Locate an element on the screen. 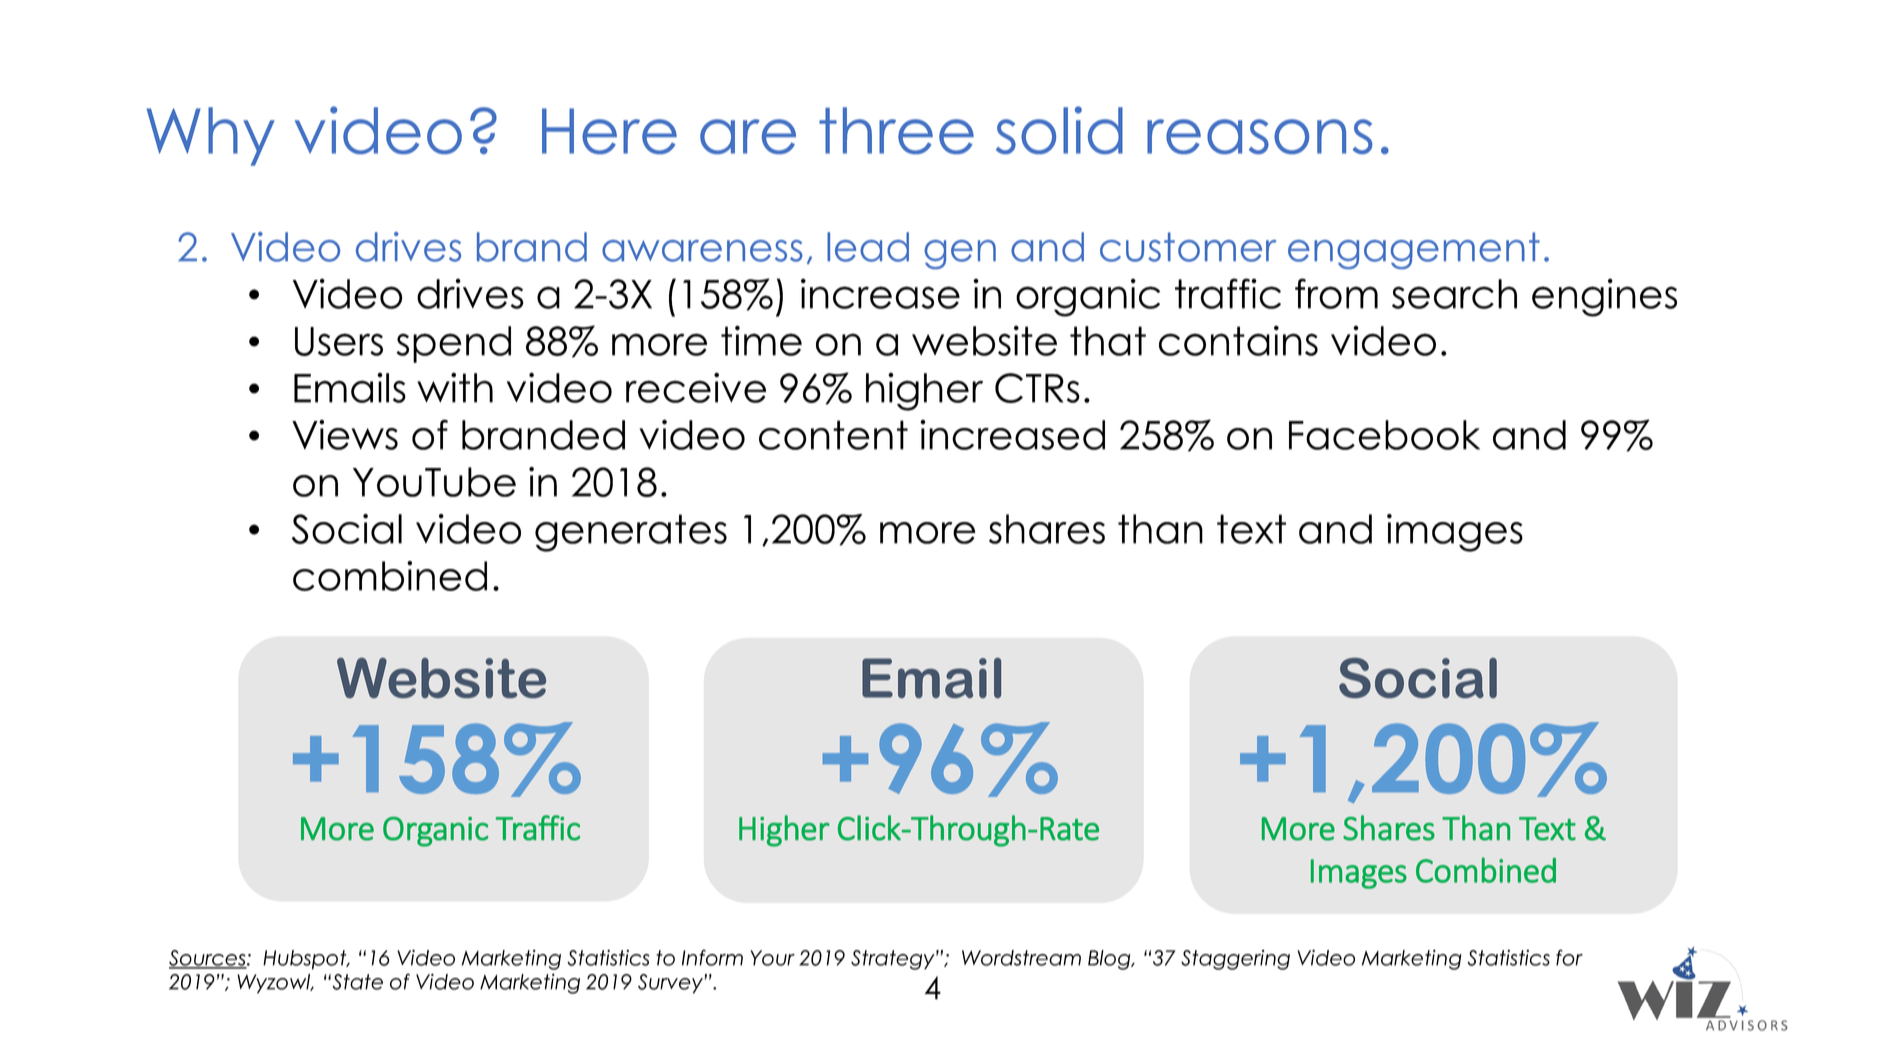 The width and height of the screenshot is (1881, 1058). Your is located at coordinates (772, 958).
